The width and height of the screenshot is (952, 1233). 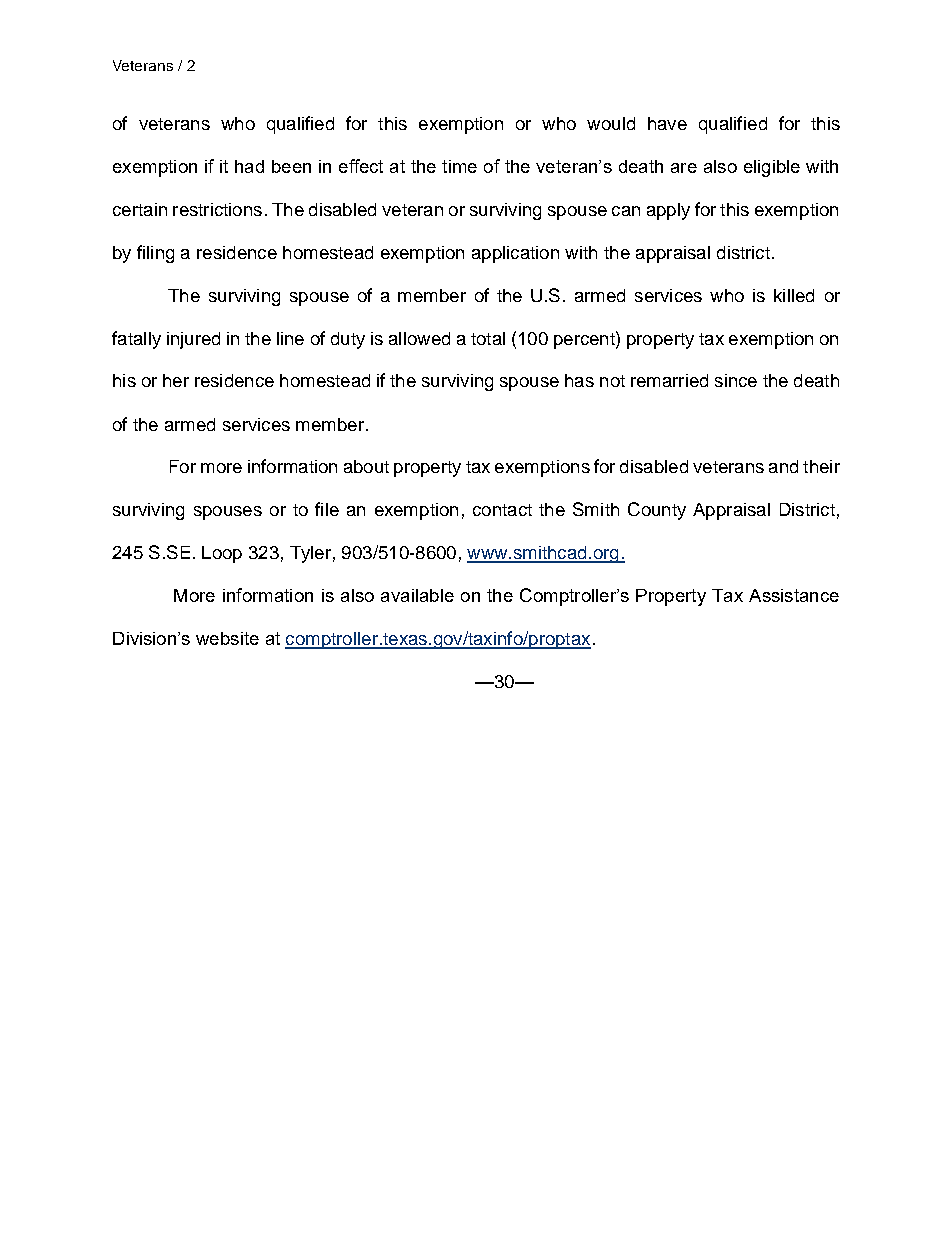 What do you see at coordinates (794, 295) in the screenshot?
I see `killed` at bounding box center [794, 295].
